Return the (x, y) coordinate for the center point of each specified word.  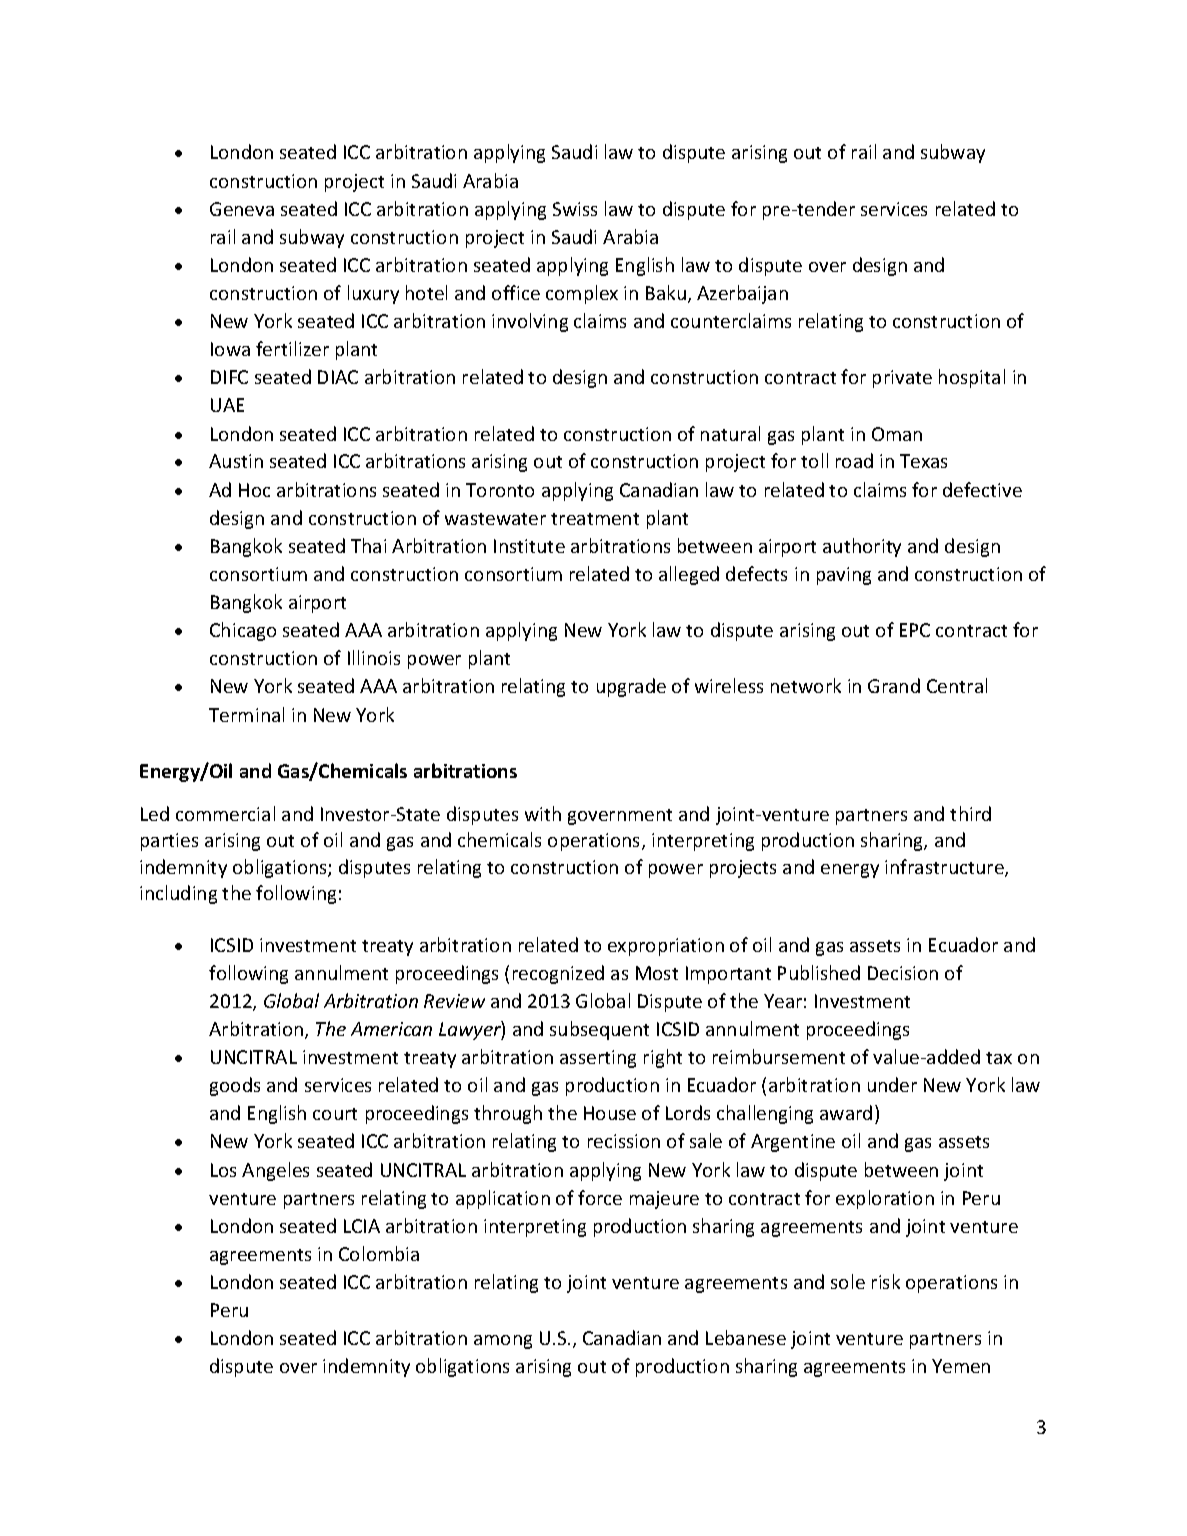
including (178, 894)
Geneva (242, 209)
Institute (529, 546)
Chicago (243, 631)
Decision (903, 973)
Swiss (575, 209)
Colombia (379, 1253)
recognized (558, 974)
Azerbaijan (742, 294)
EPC (915, 630)
